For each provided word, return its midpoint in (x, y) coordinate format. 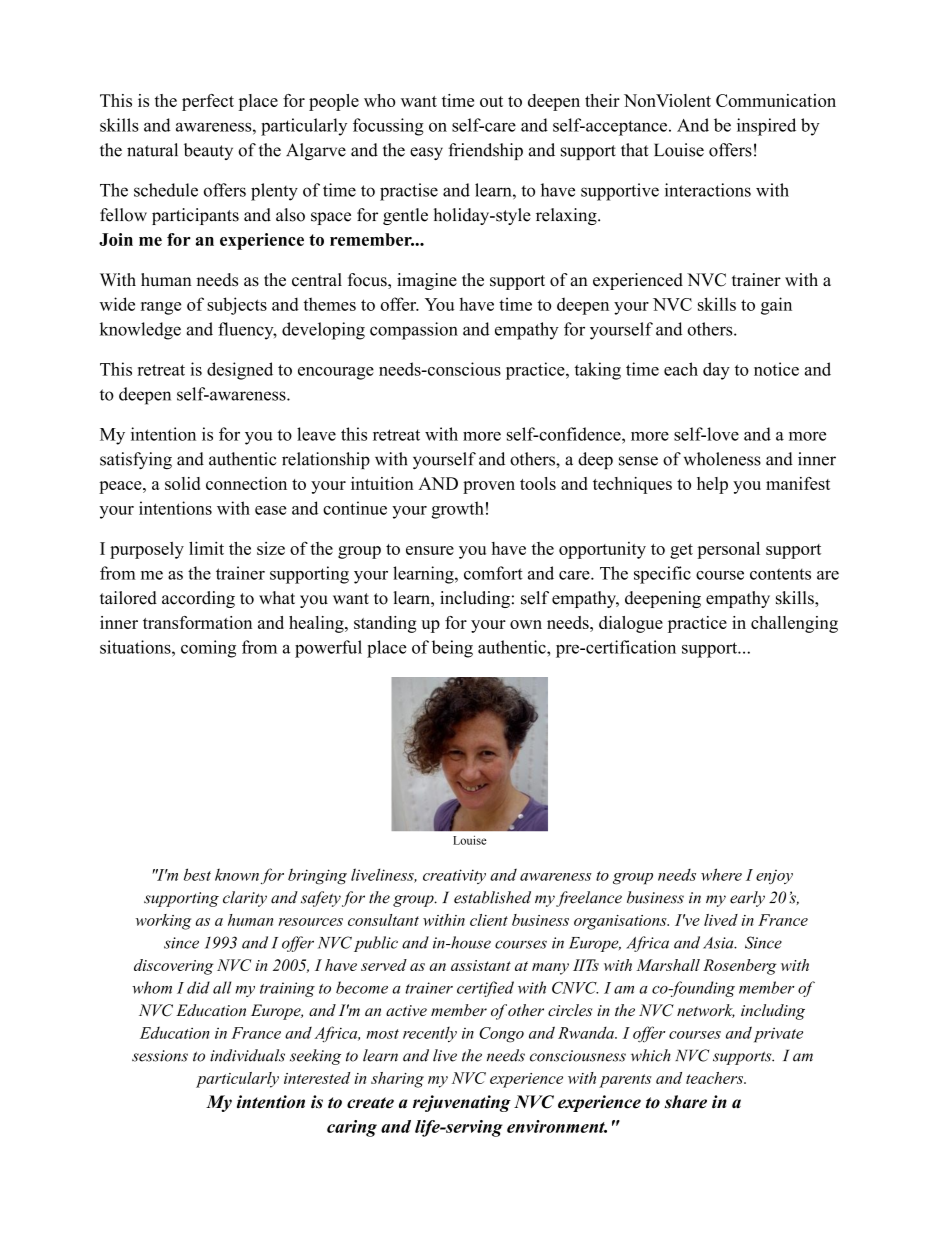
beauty (208, 151)
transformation (197, 622)
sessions (160, 1056)
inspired (766, 127)
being (452, 649)
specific (662, 575)
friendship (485, 151)
